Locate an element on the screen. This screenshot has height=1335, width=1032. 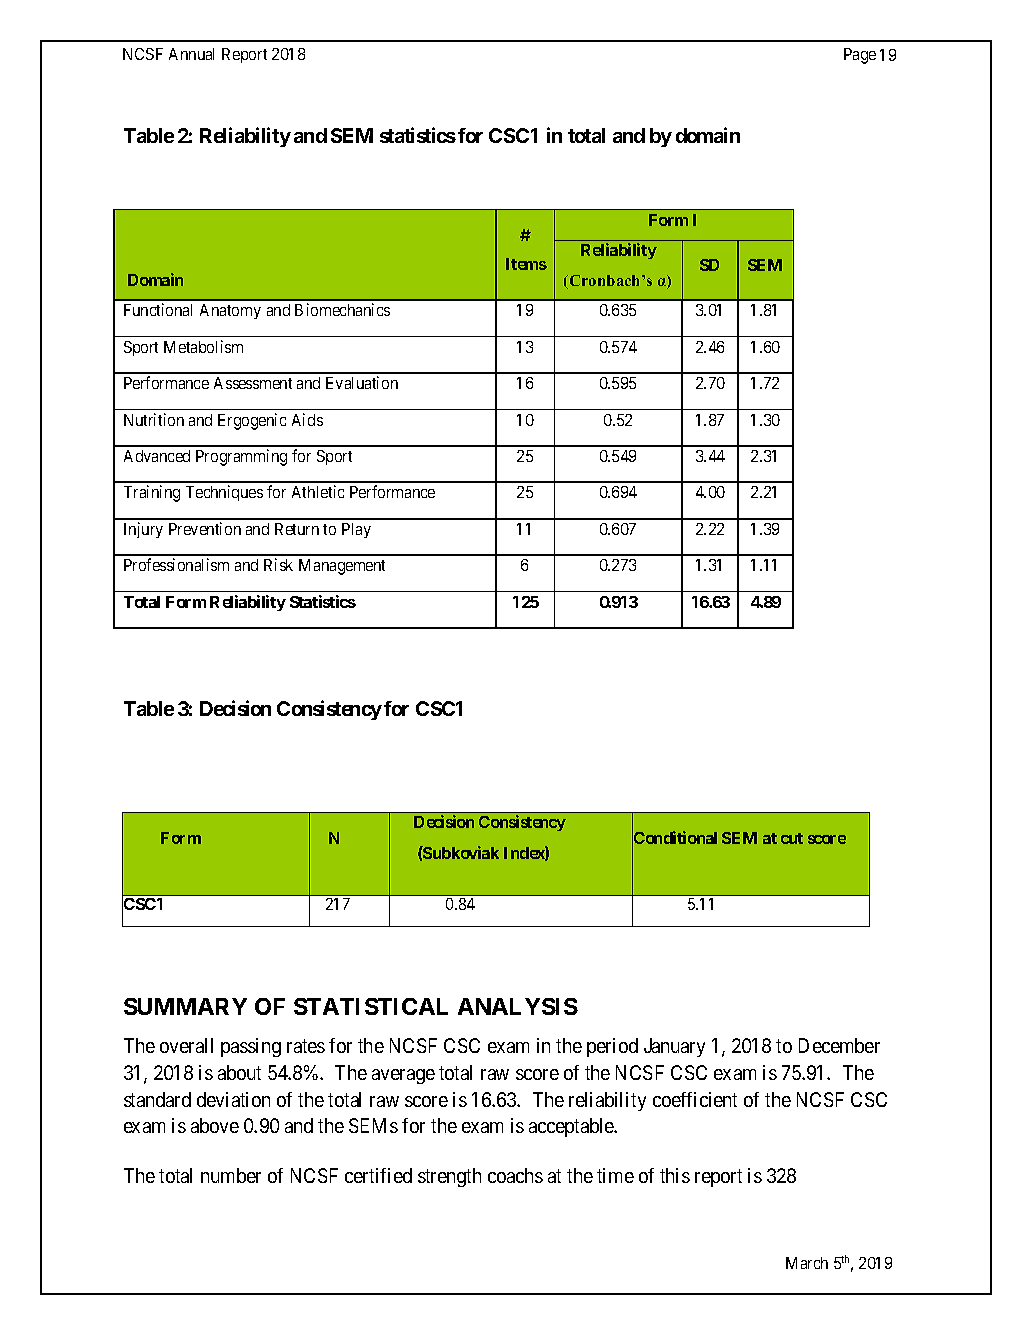
Play is located at coordinates (356, 530).
